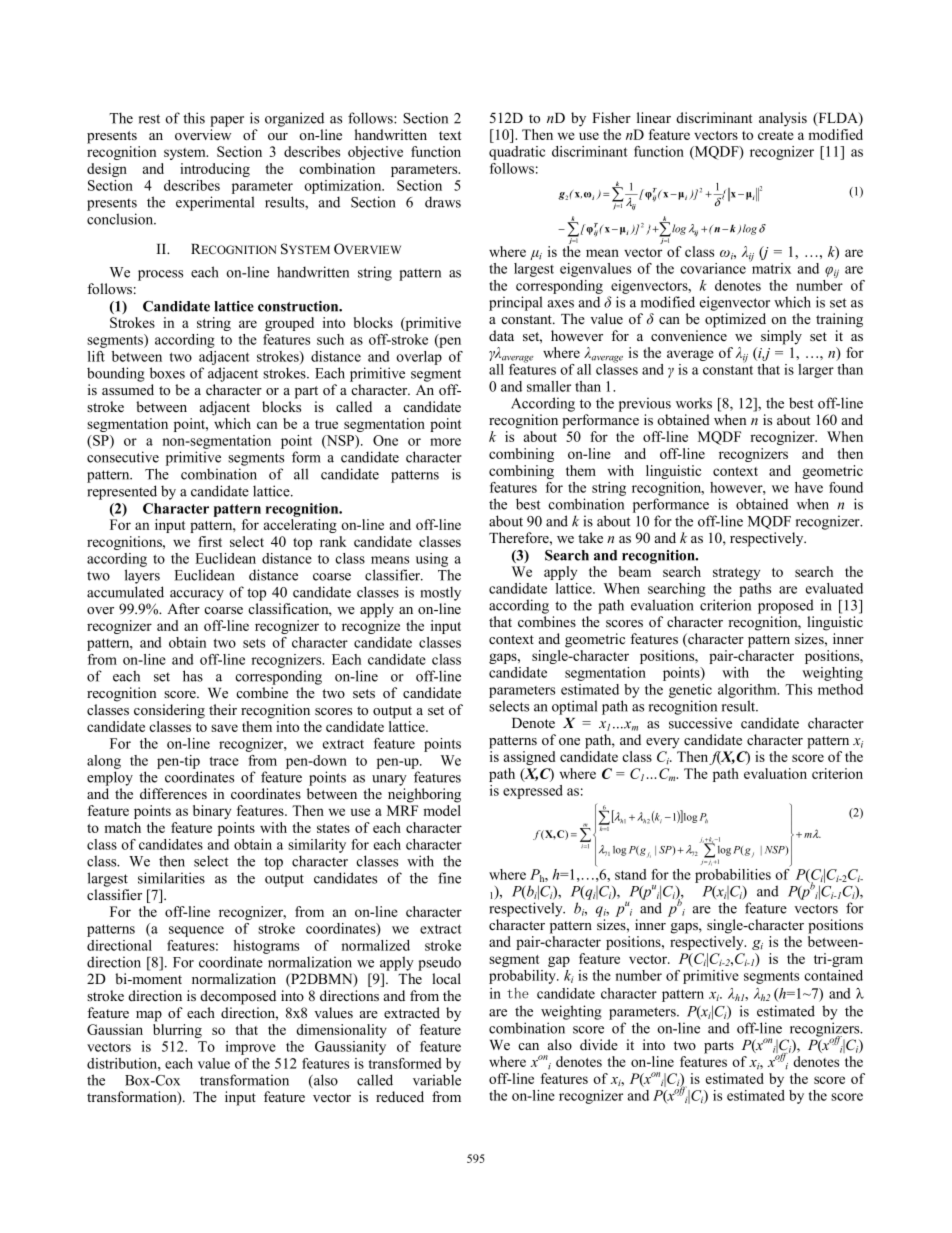 The width and height of the page is (952, 1233). What do you see at coordinates (224, 761) in the page?
I see `trace` at bounding box center [224, 761].
